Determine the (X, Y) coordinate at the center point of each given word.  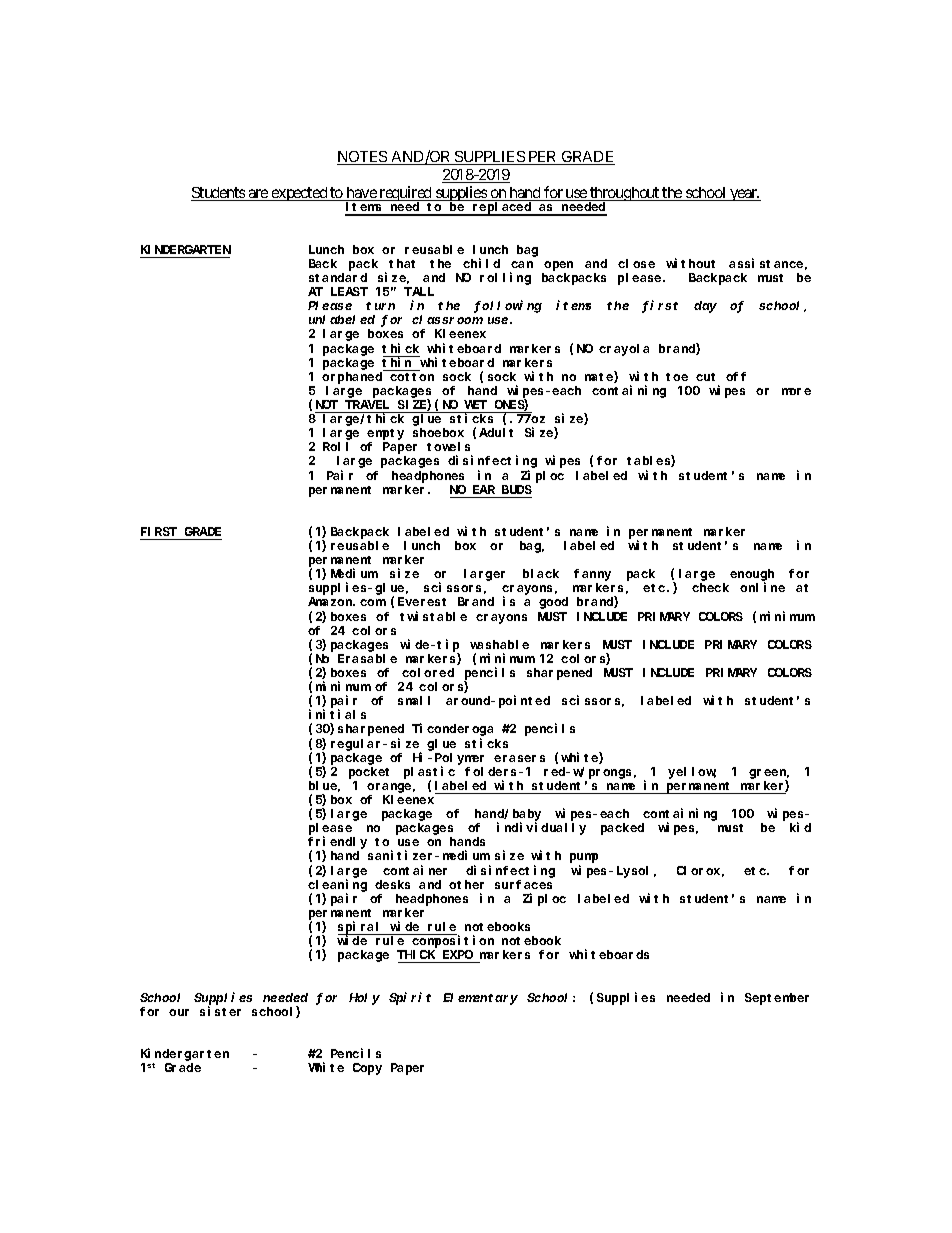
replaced (502, 209)
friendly (337, 843)
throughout (624, 195)
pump (584, 858)
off (736, 376)
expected (299, 194)
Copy (367, 1069)
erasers (519, 758)
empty (385, 434)
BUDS (517, 489)
